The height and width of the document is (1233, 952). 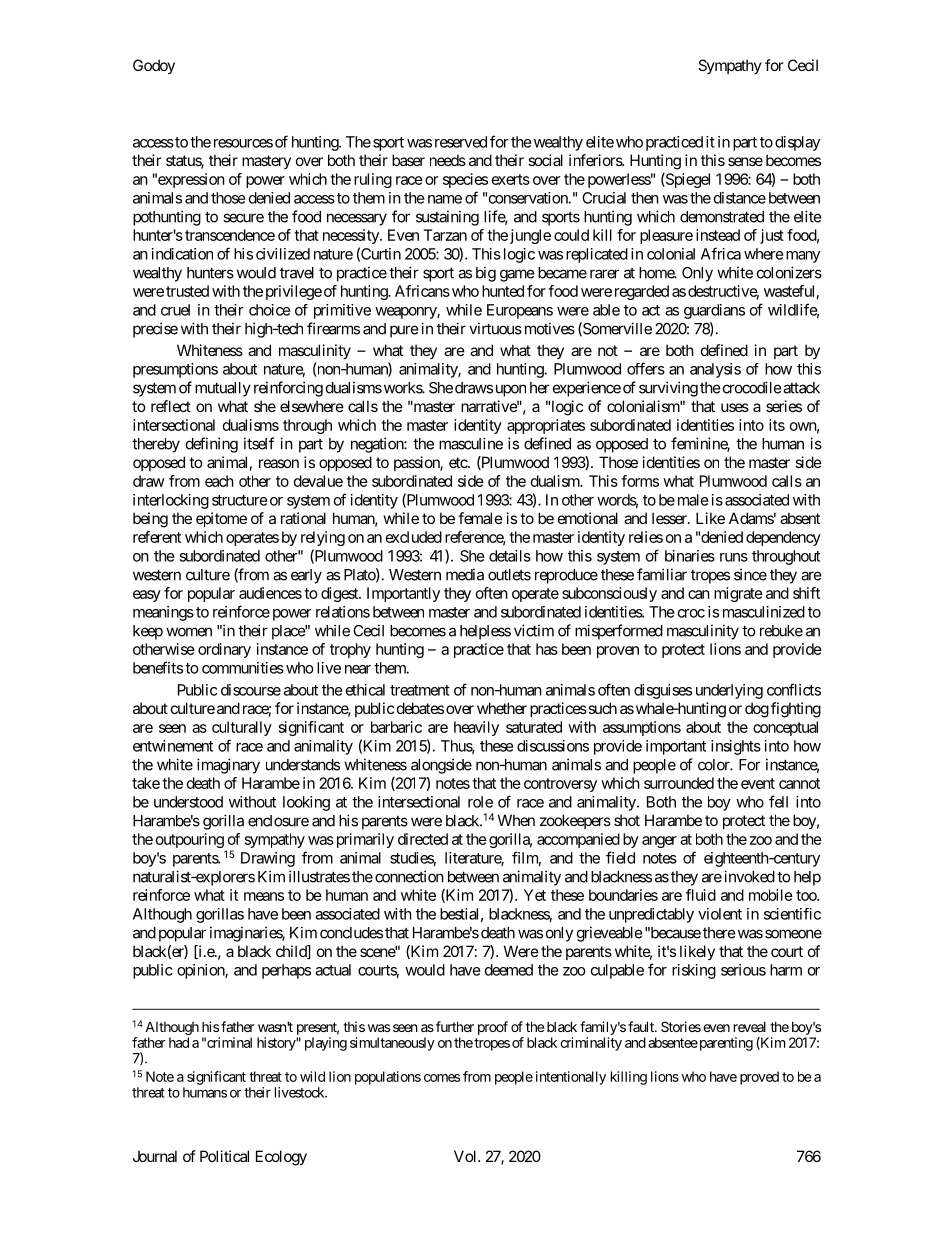 What do you see at coordinates (466, 1156) in the document?
I see `Vol` at bounding box center [466, 1156].
